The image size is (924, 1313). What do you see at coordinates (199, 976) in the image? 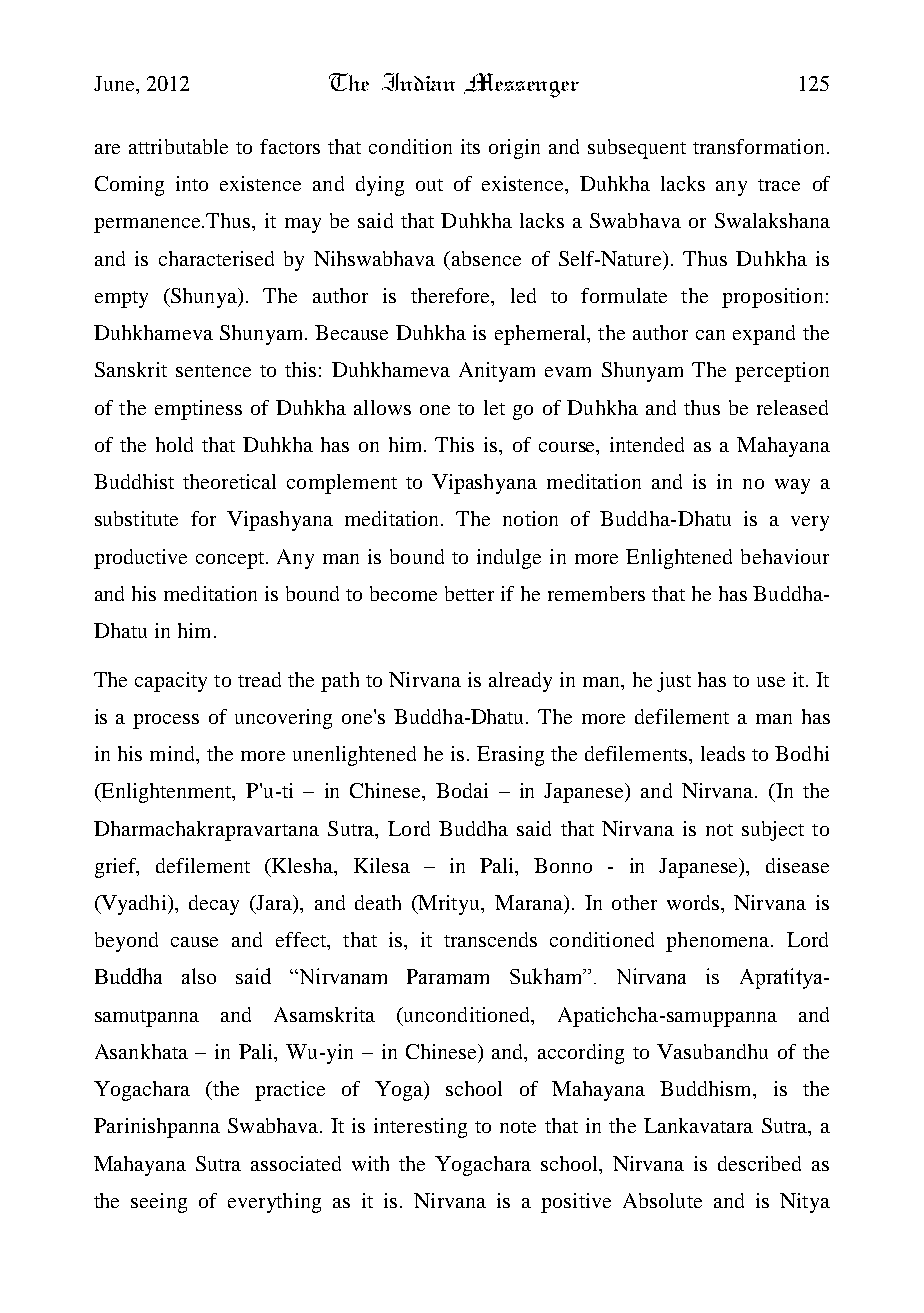
I see `also` at bounding box center [199, 976].
